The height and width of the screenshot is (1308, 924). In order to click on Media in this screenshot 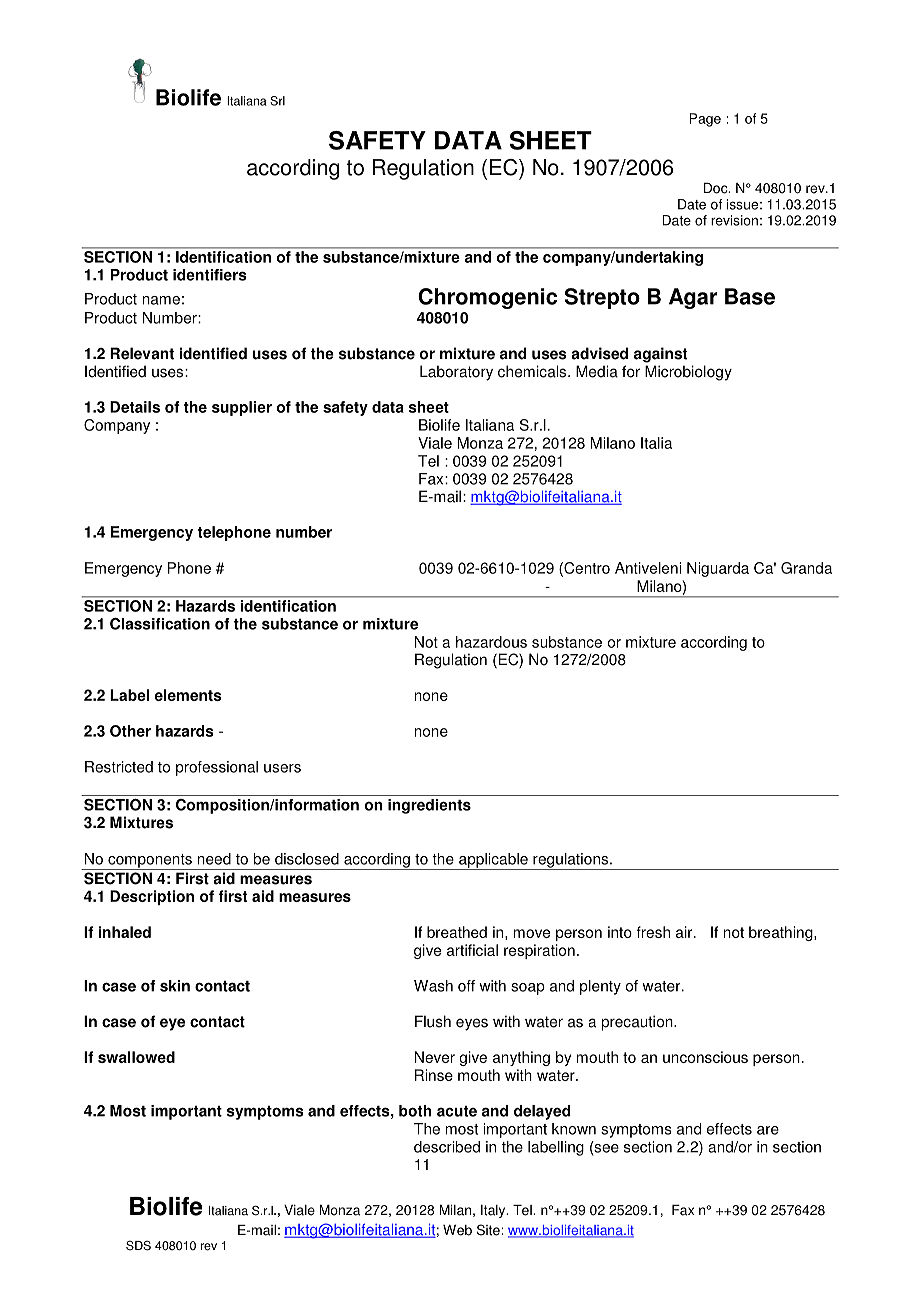, I will do `click(597, 371)`.
